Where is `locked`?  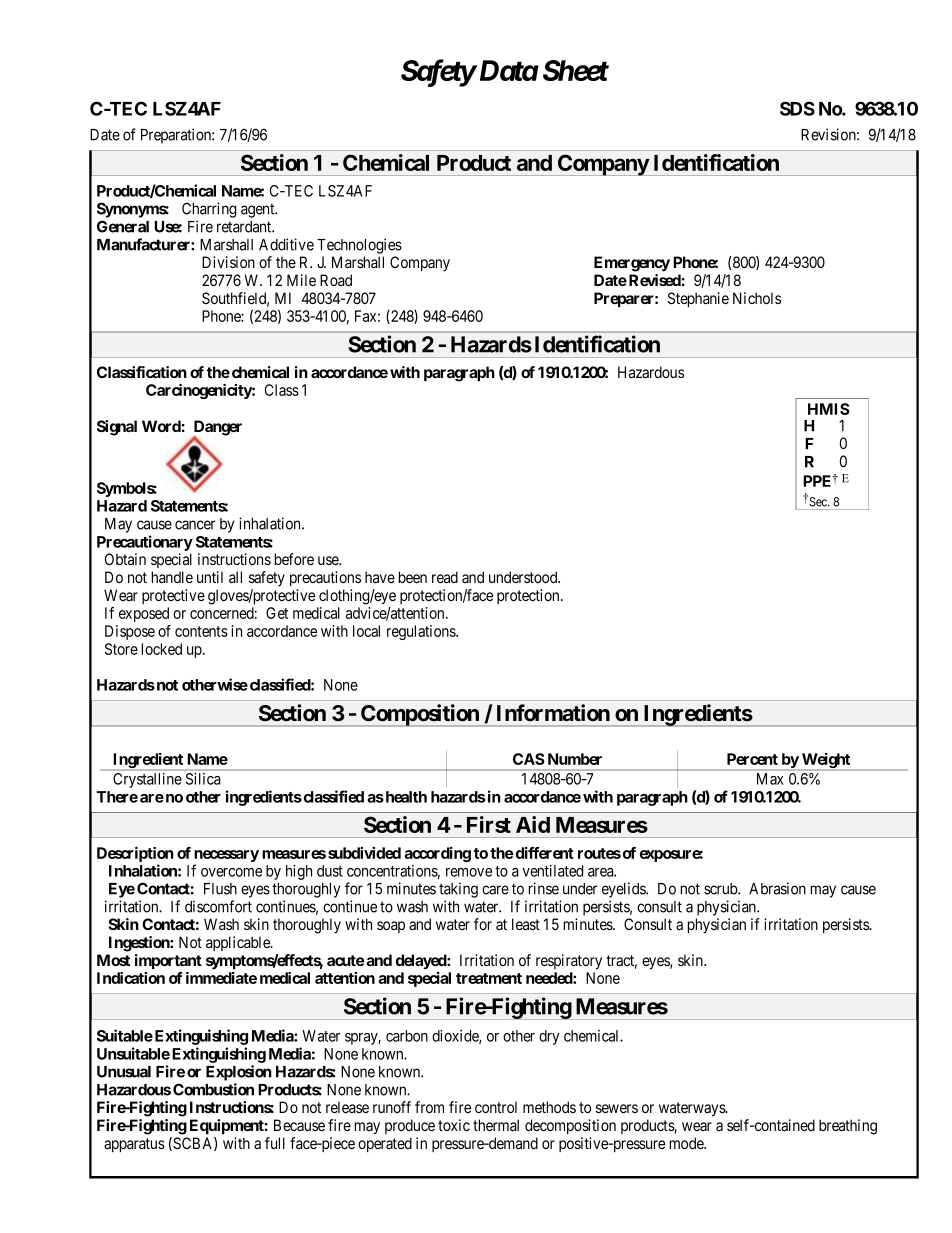 locked is located at coordinates (162, 649).
